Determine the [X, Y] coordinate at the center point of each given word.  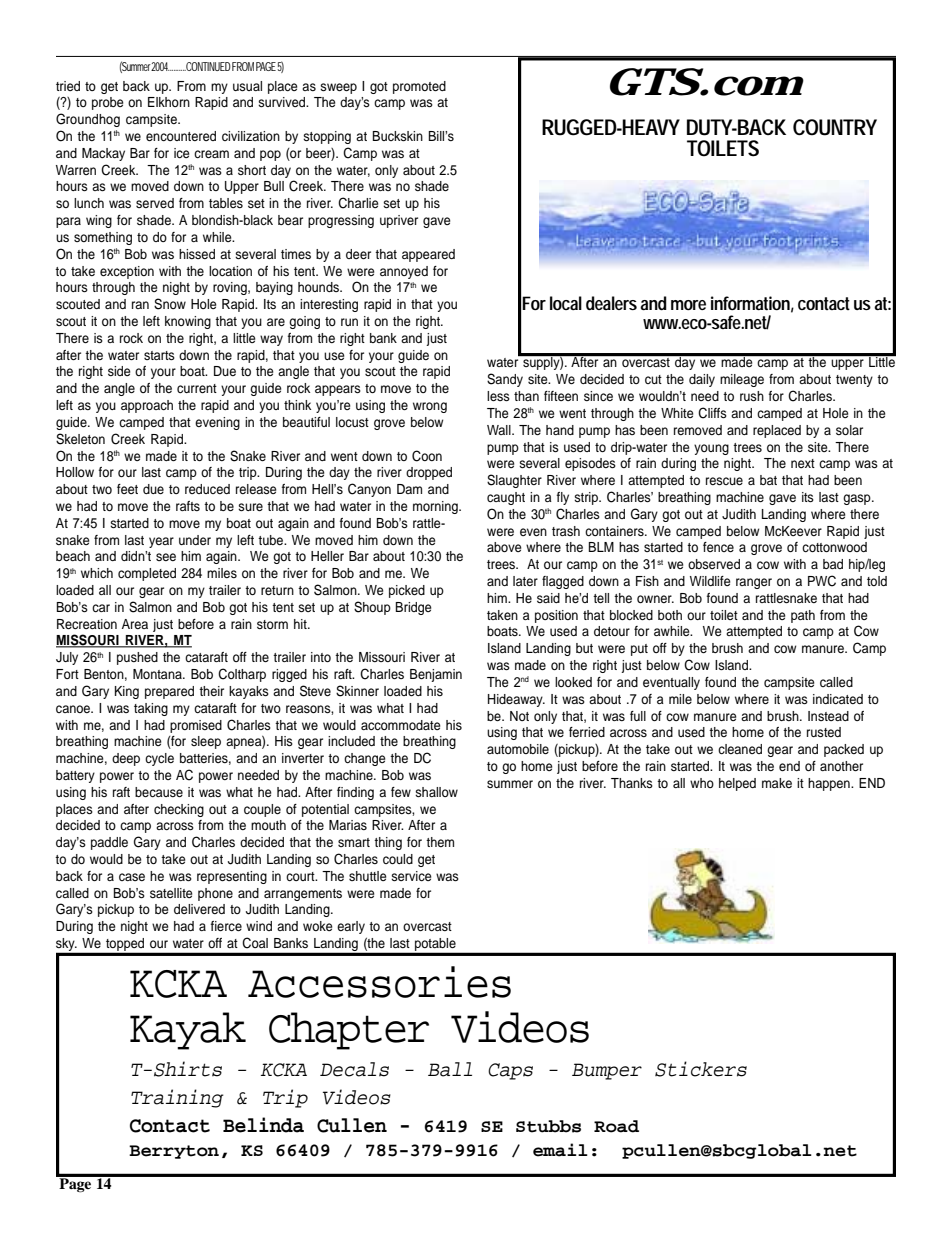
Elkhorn [169, 102]
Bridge [413, 608]
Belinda [263, 1125]
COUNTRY [835, 127]
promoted [419, 87]
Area [135, 624]
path [803, 616]
